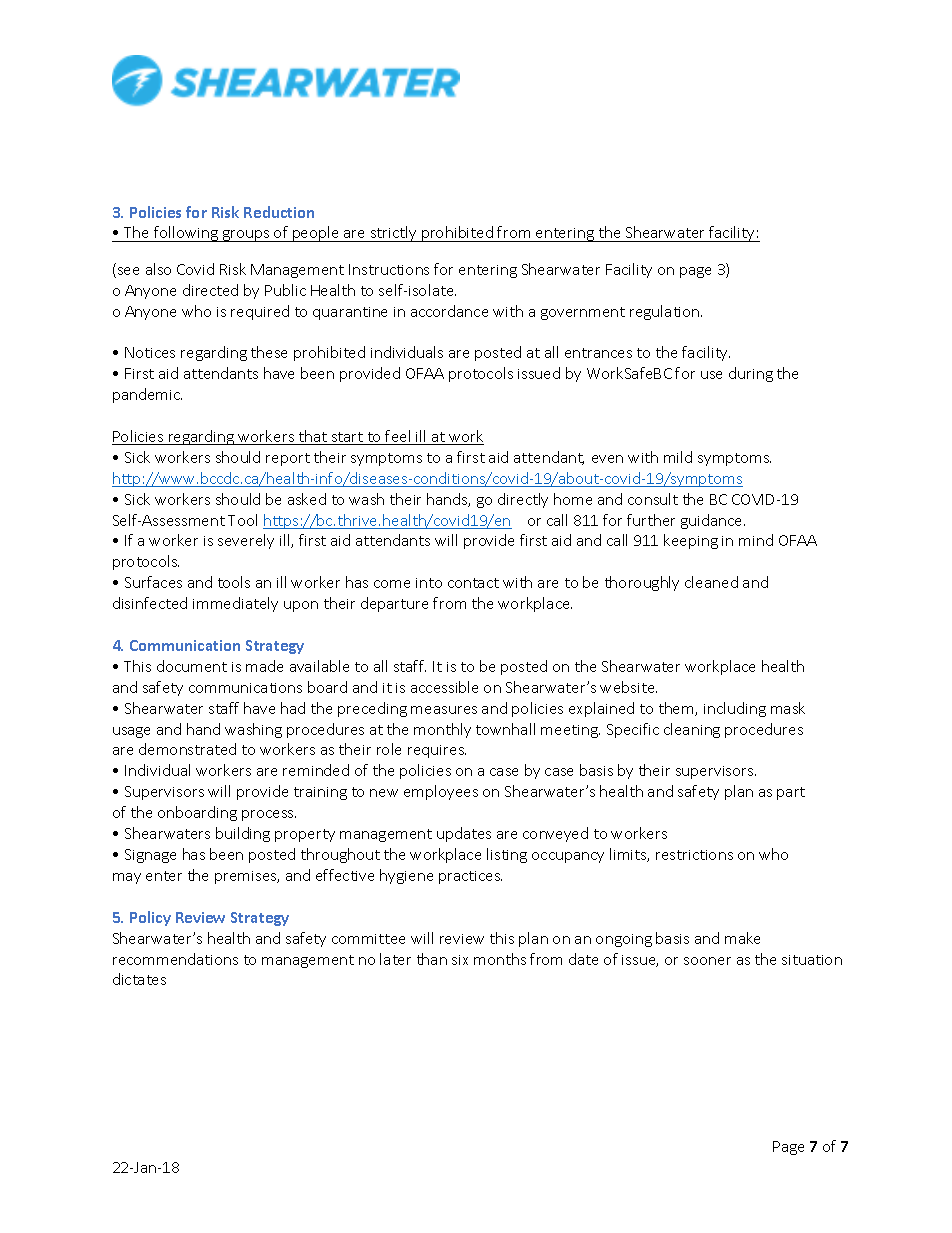 The width and height of the screenshot is (952, 1233). What do you see at coordinates (711, 375) in the screenshot?
I see `use` at bounding box center [711, 375].
